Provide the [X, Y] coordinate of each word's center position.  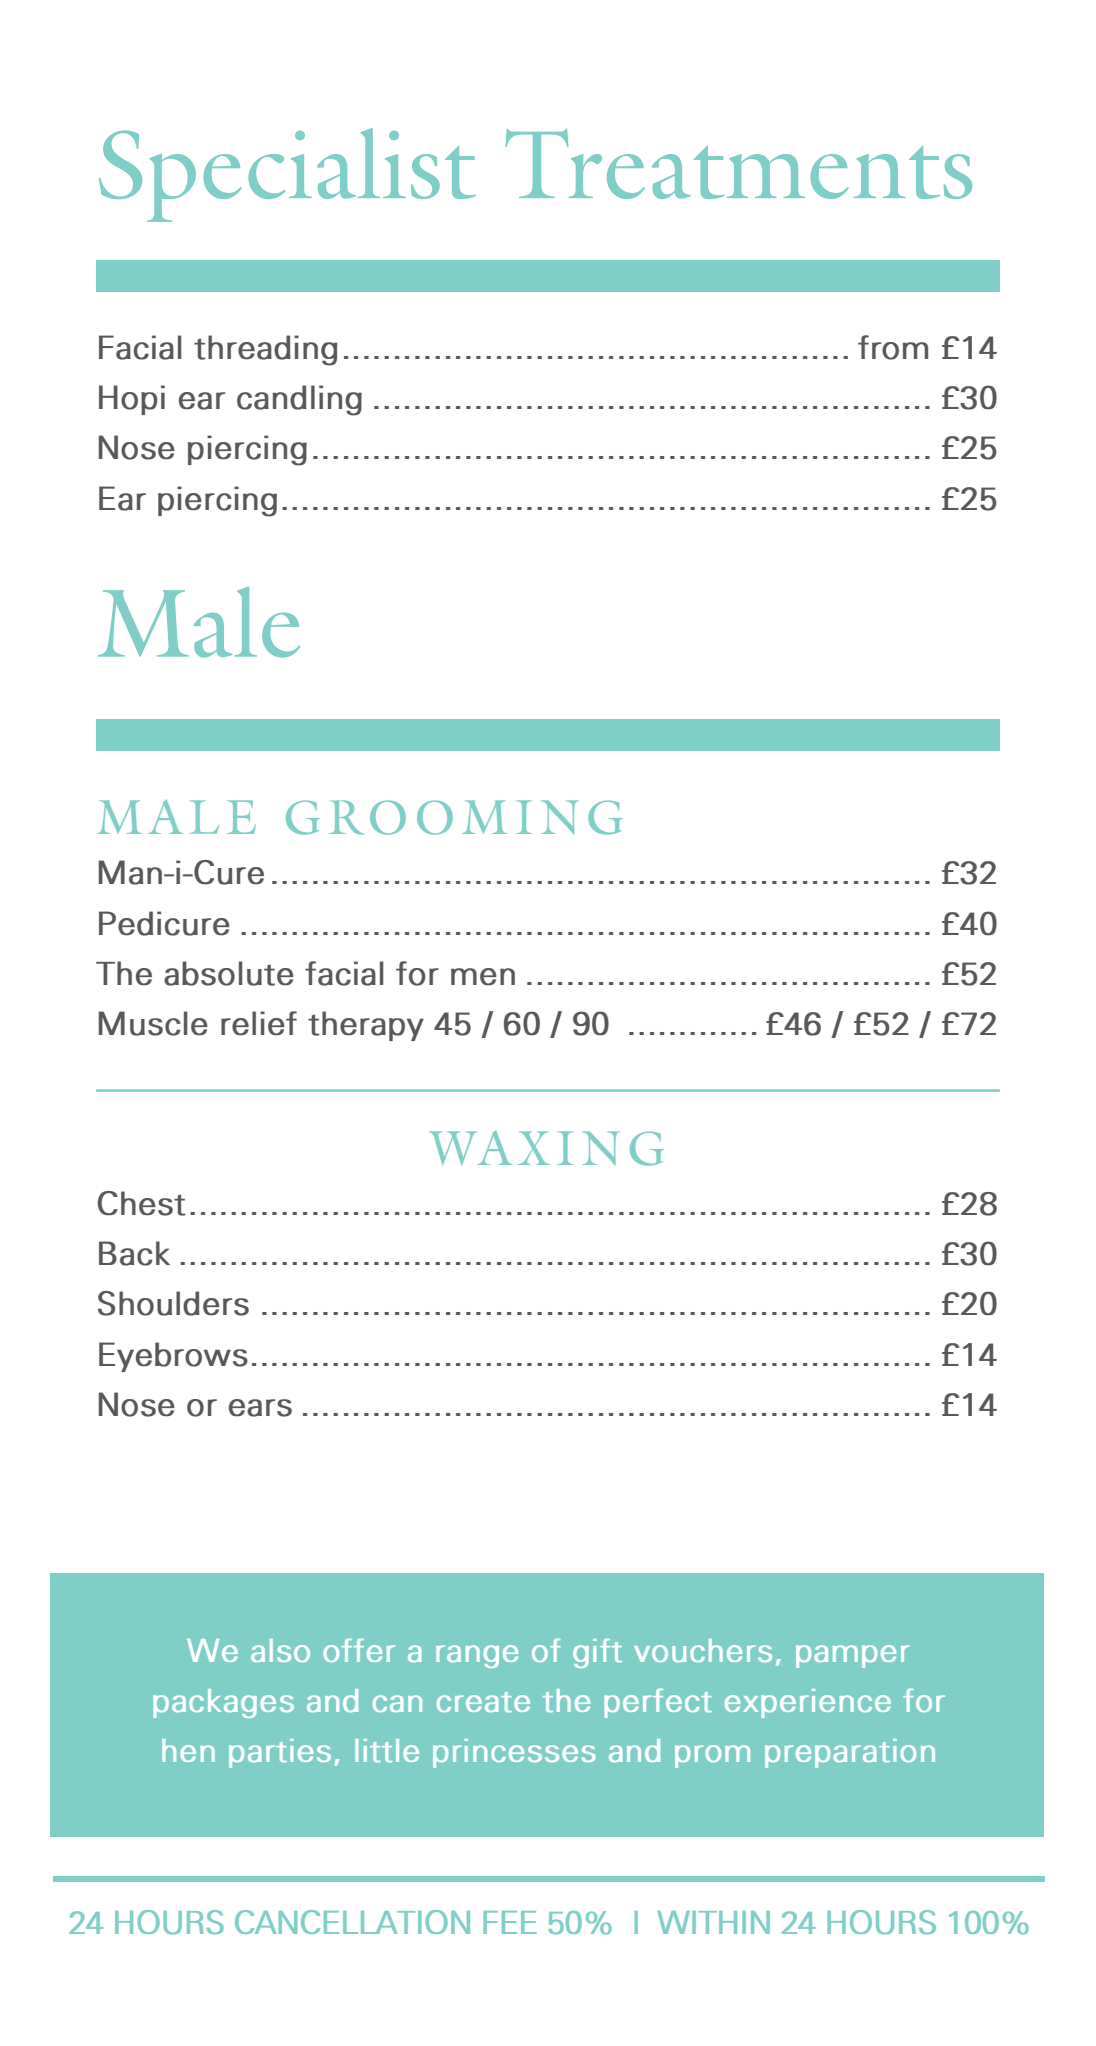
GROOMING [454, 817]
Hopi [132, 400]
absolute [229, 973]
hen [188, 1750]
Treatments [738, 164]
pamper [853, 1656]
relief [259, 1023]
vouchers [703, 1650]
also [280, 1650]
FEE [510, 1922]
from [893, 347]
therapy [366, 1026]
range [477, 1656]
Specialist [287, 175]
